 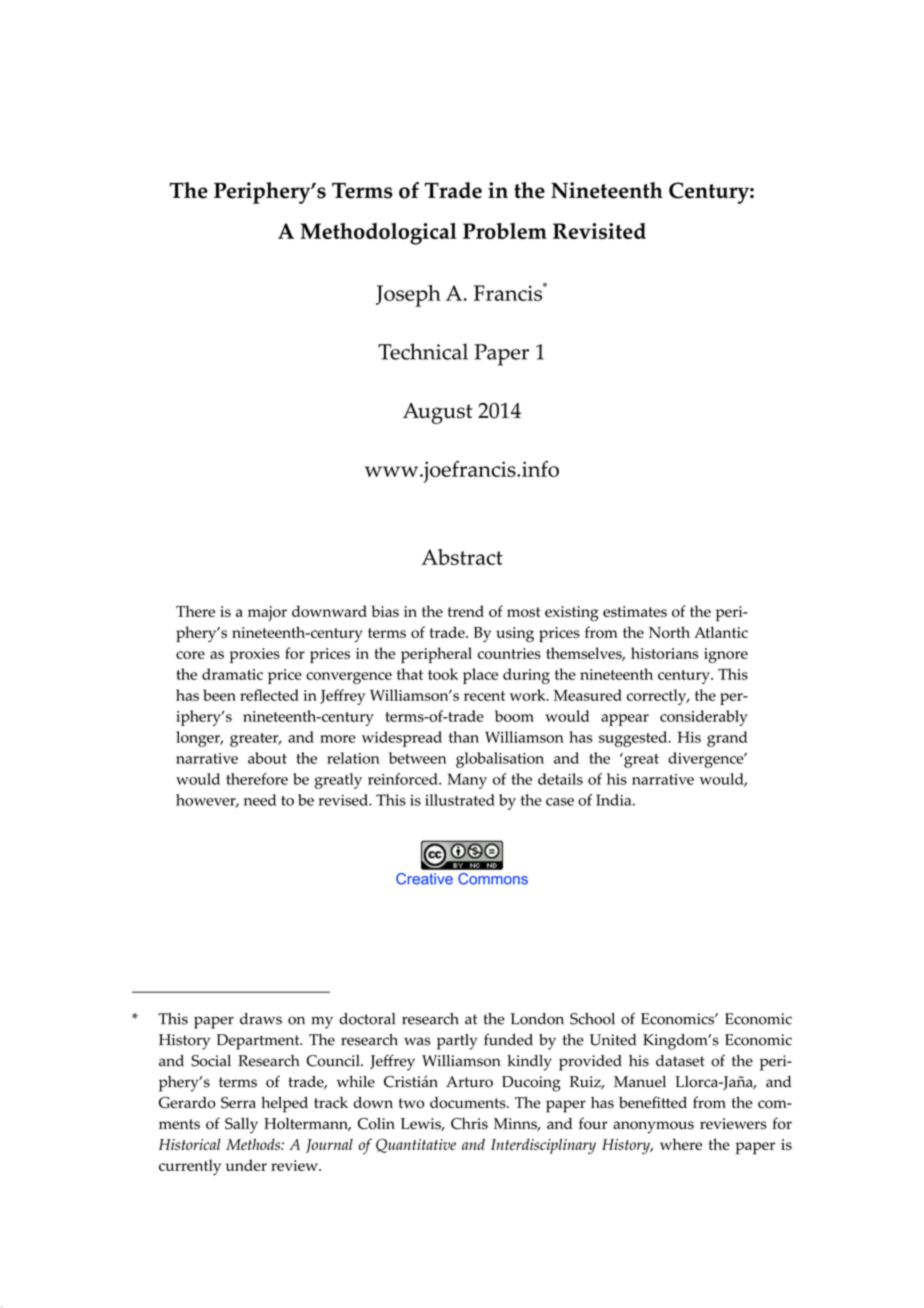 What do you see at coordinates (653, 1127) in the image?
I see `anonymous` at bounding box center [653, 1127].
